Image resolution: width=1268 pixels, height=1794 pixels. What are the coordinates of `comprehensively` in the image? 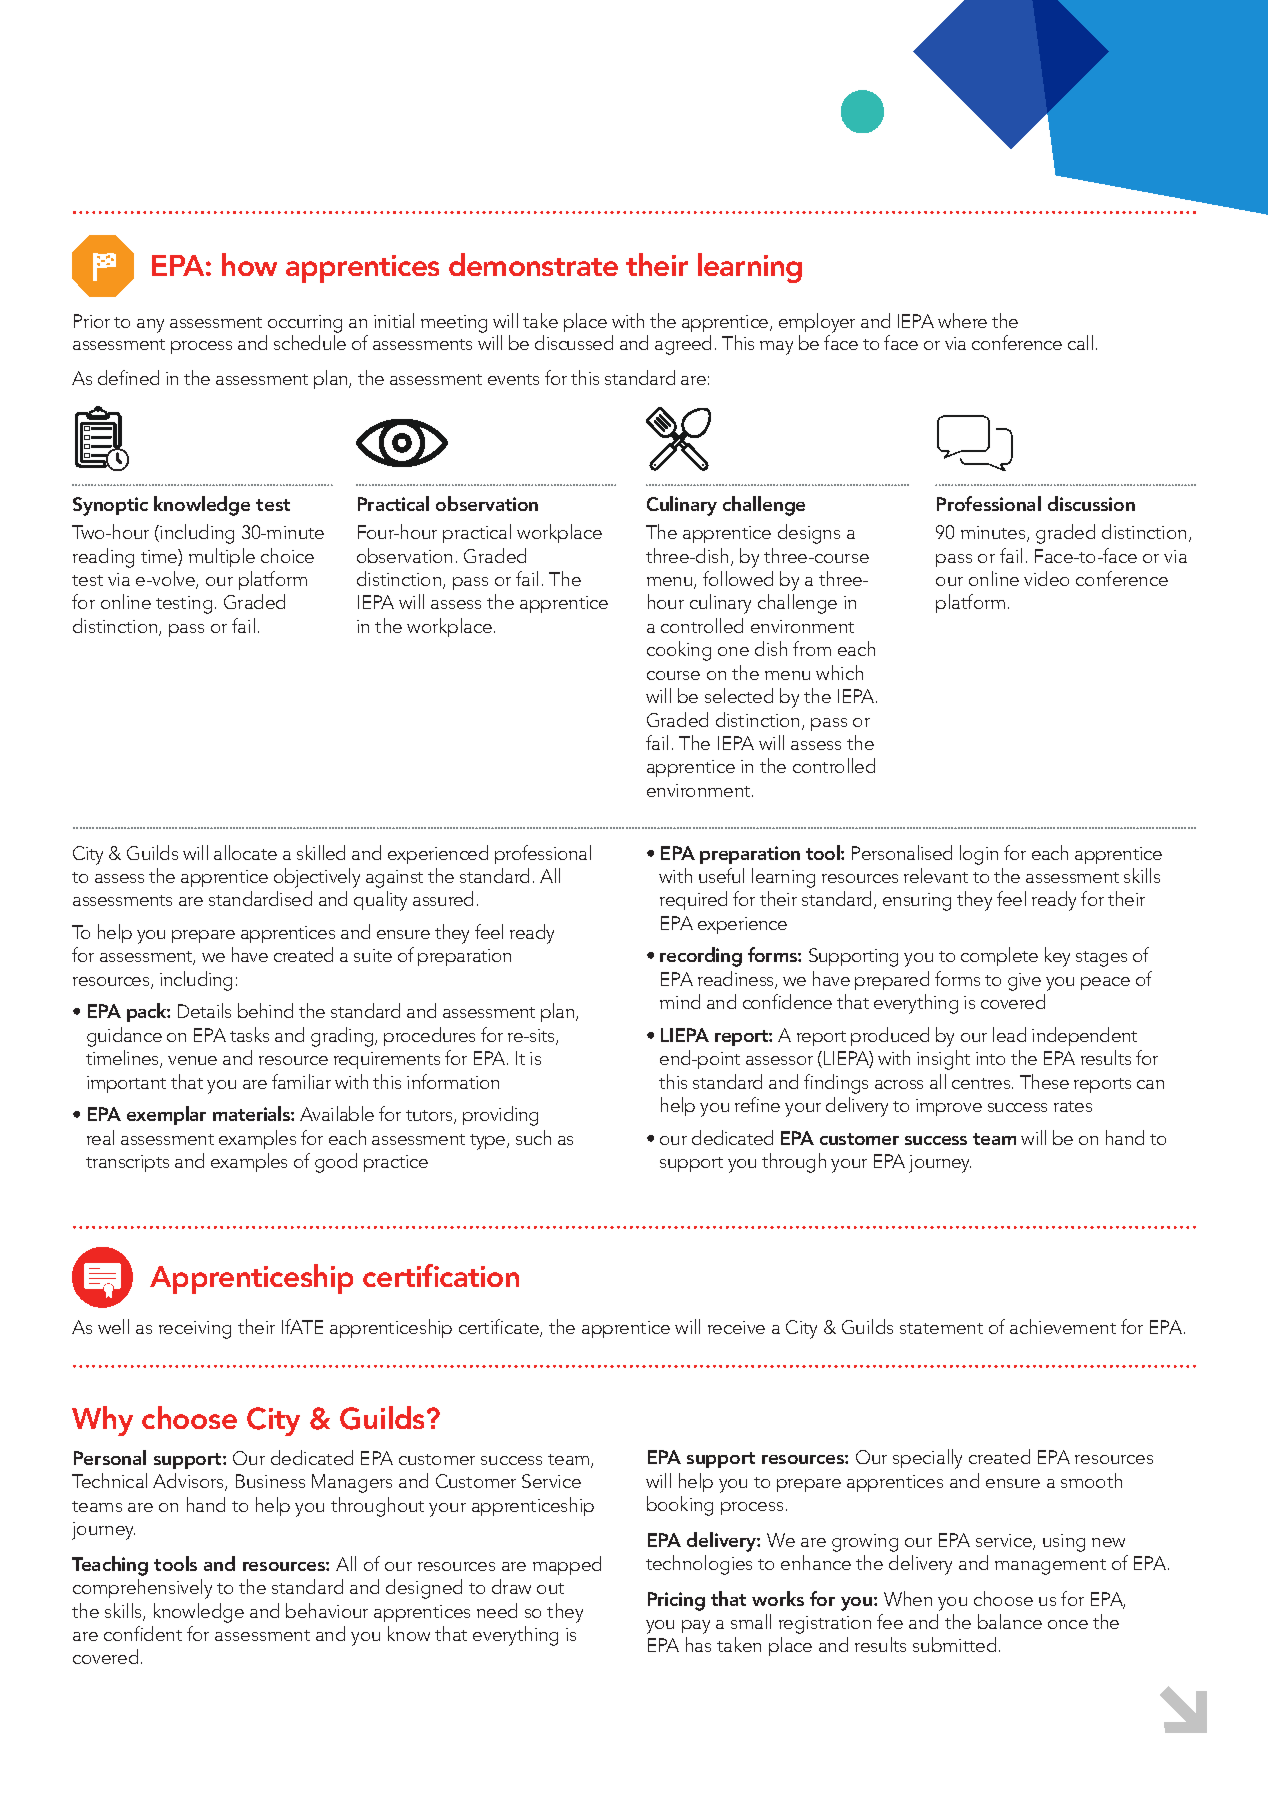 It's located at (142, 1589).
